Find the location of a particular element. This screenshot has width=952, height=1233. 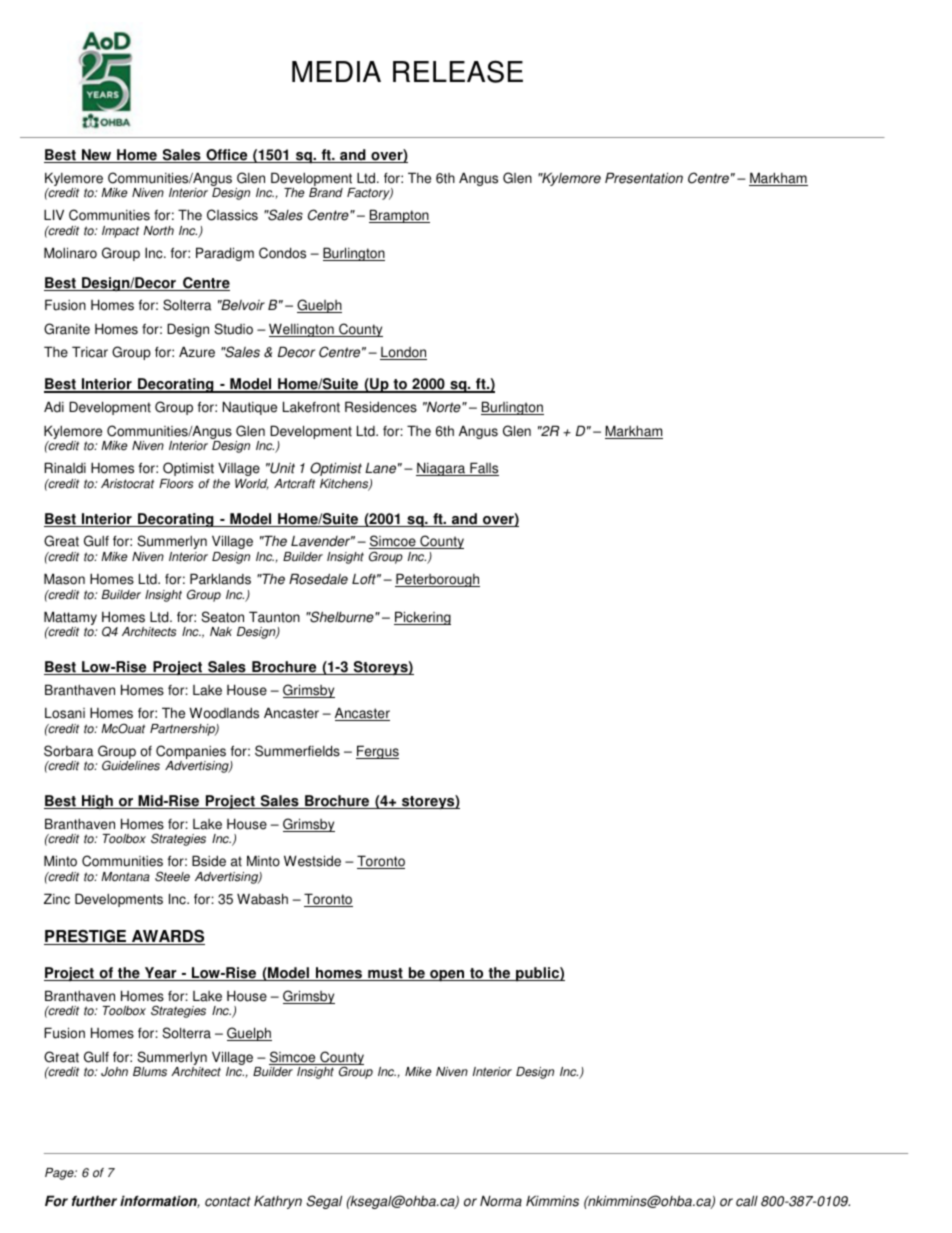

Nak is located at coordinates (221, 632).
